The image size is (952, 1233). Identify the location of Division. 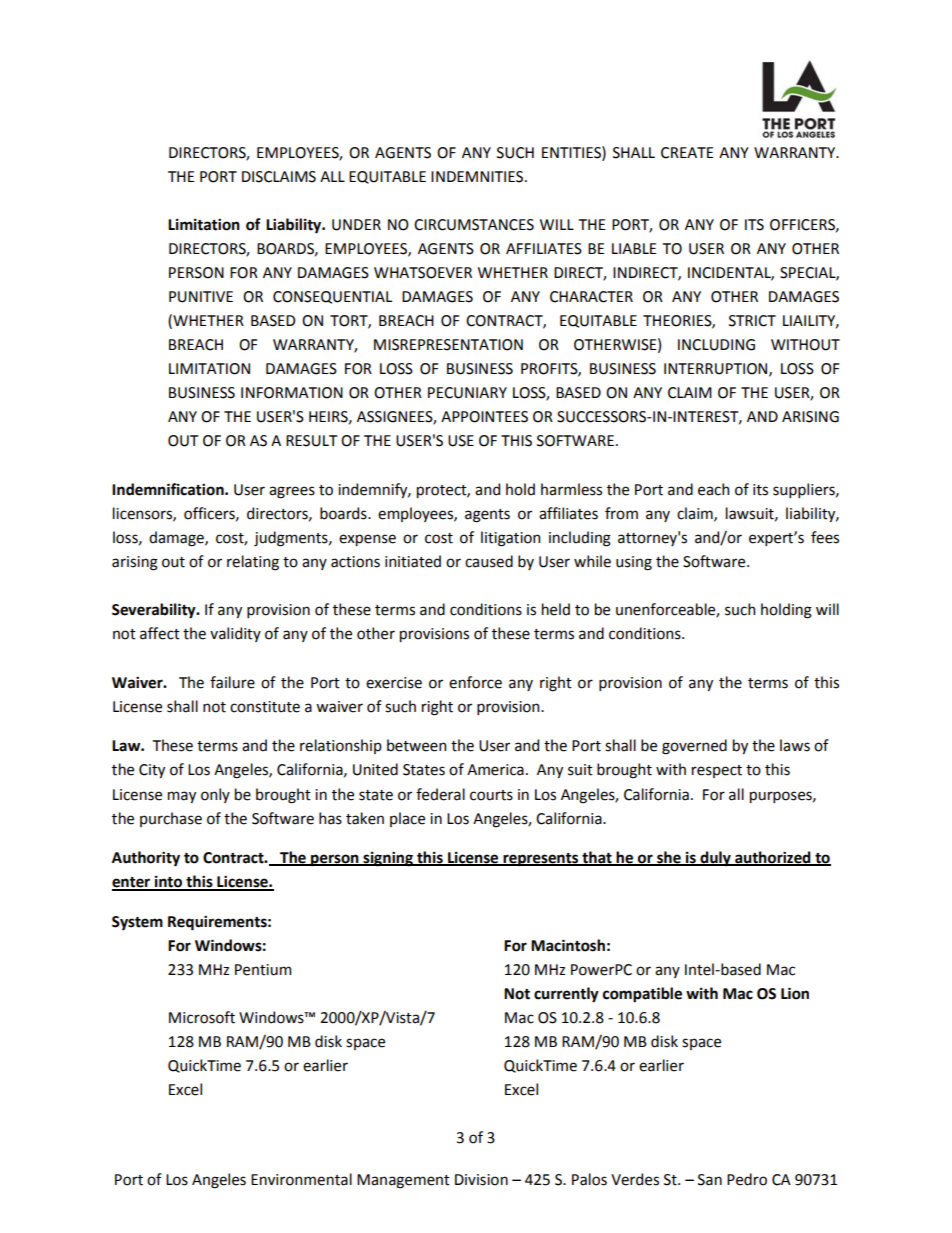
(481, 1180).
